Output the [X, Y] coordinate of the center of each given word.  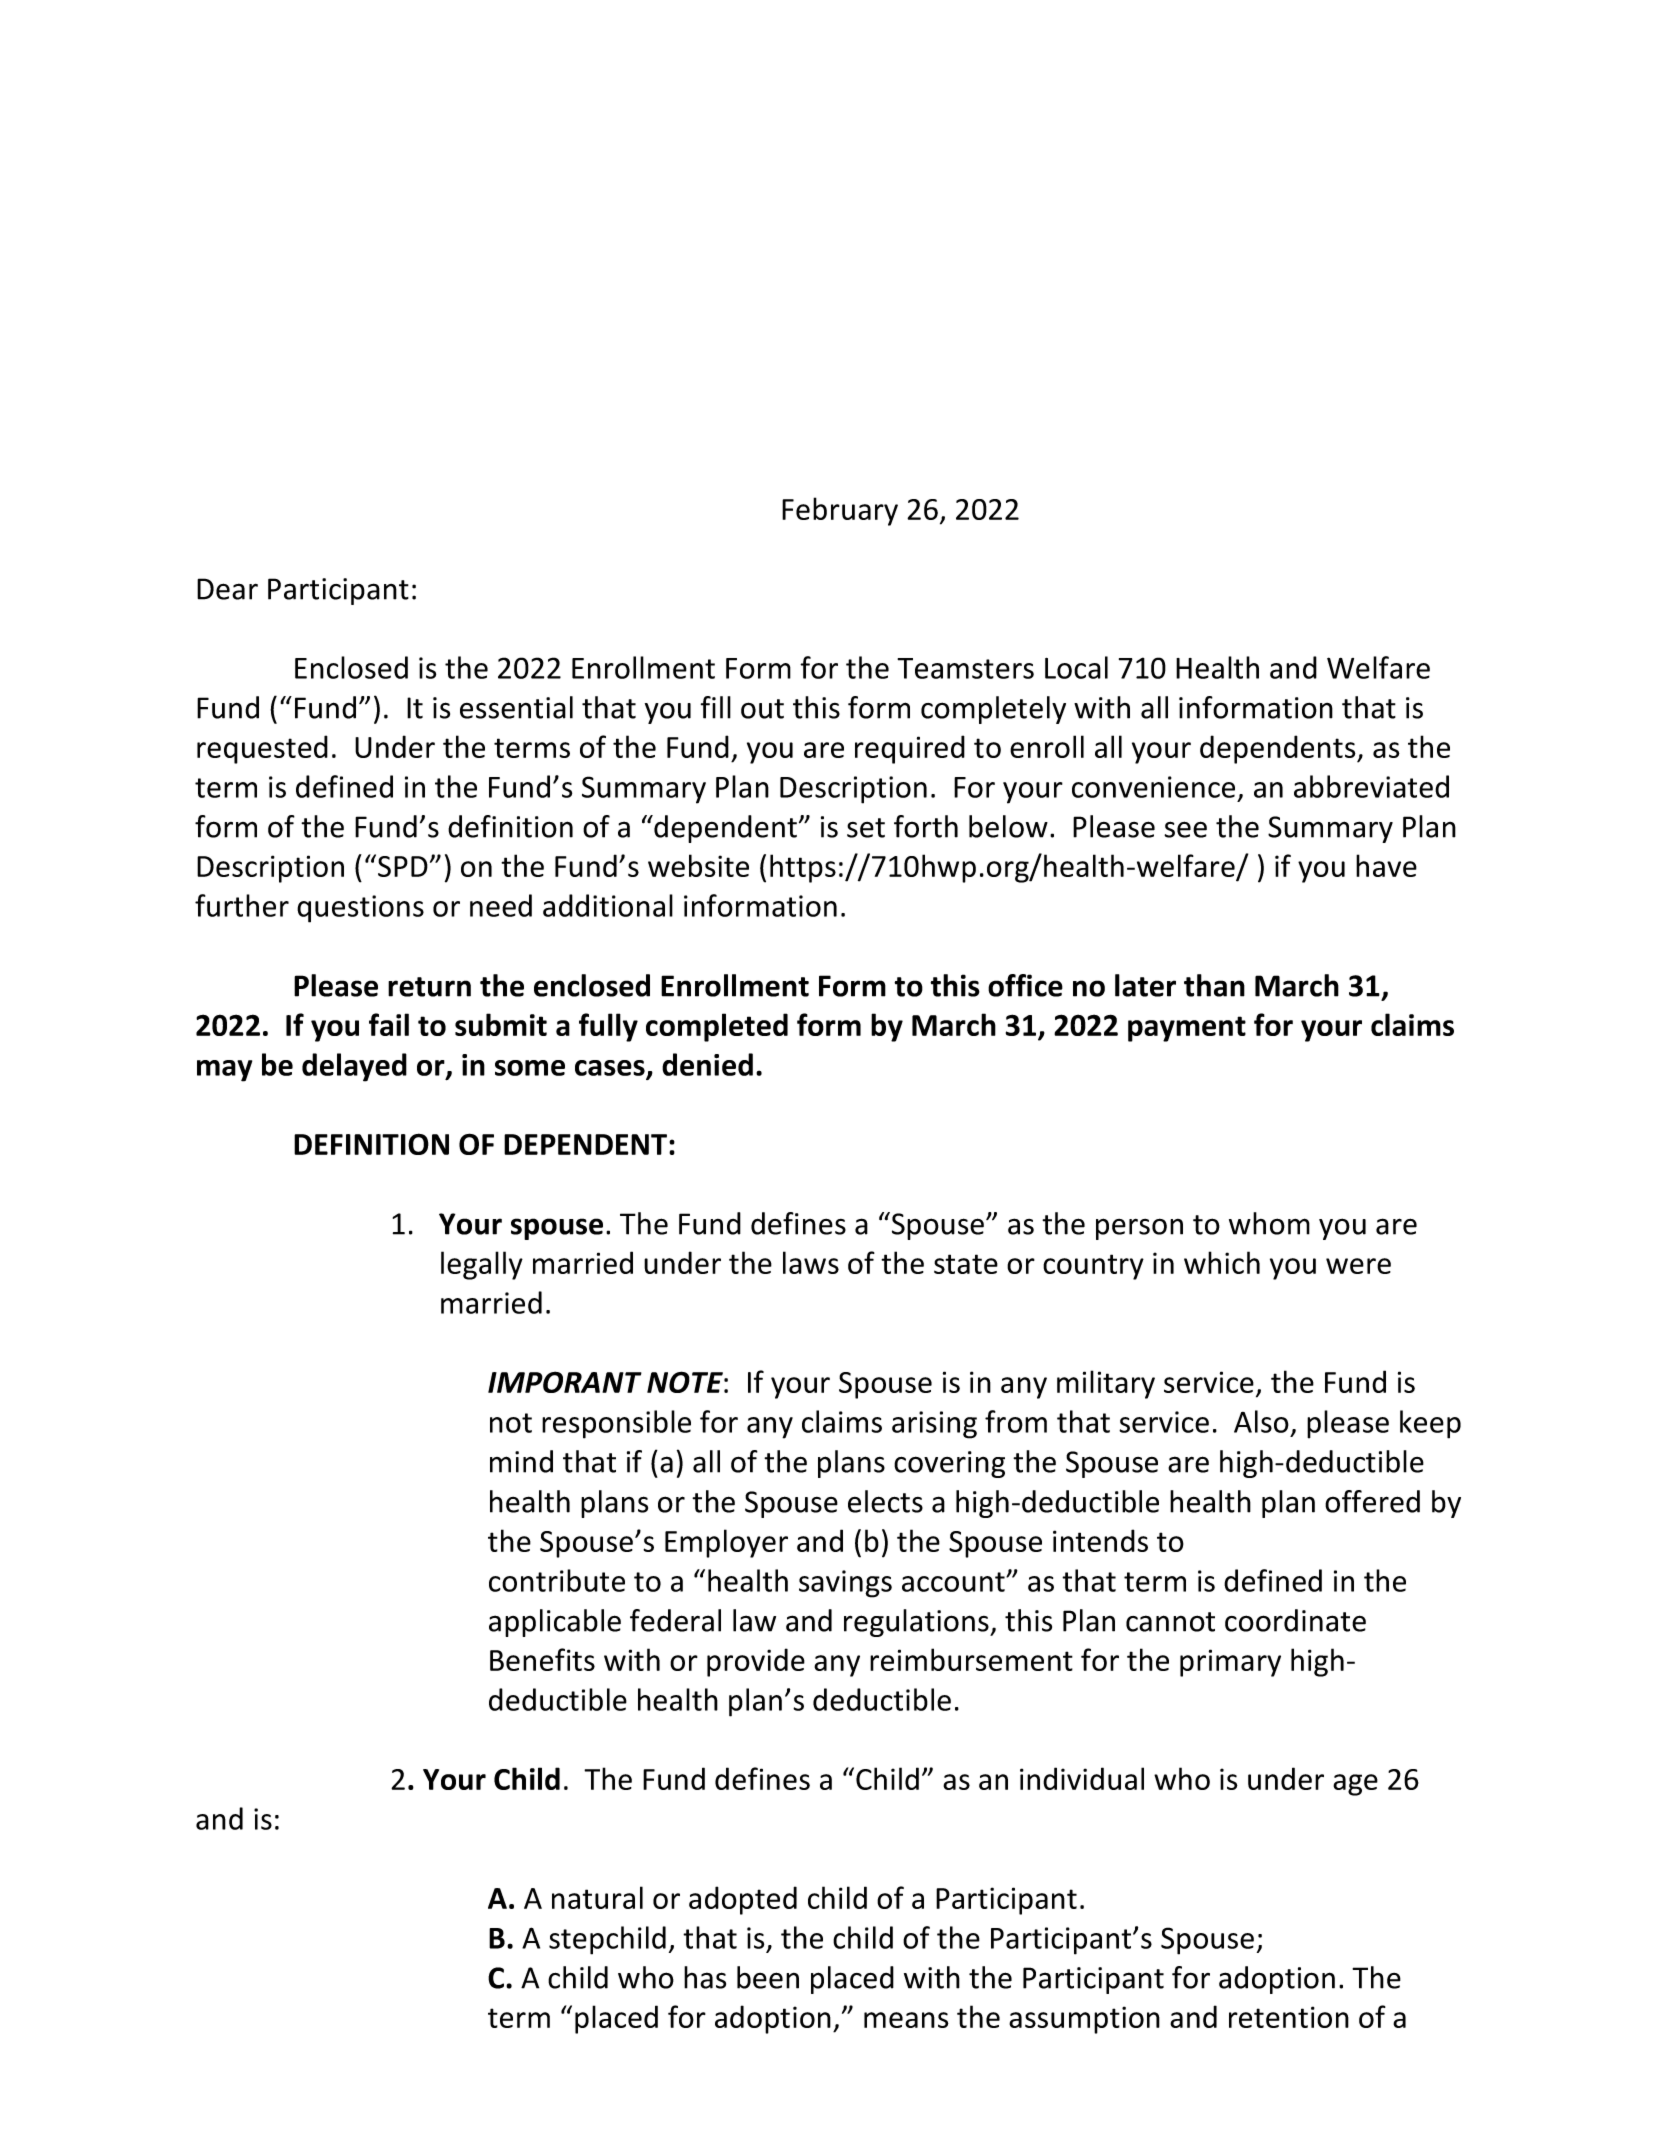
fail [389, 1024]
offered [1372, 1501]
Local [1076, 667]
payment [1187, 1029]
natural [597, 1897]
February [840, 511]
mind [521, 1461]
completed [717, 1027]
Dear [227, 589]
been [768, 1977]
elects [885, 1501]
